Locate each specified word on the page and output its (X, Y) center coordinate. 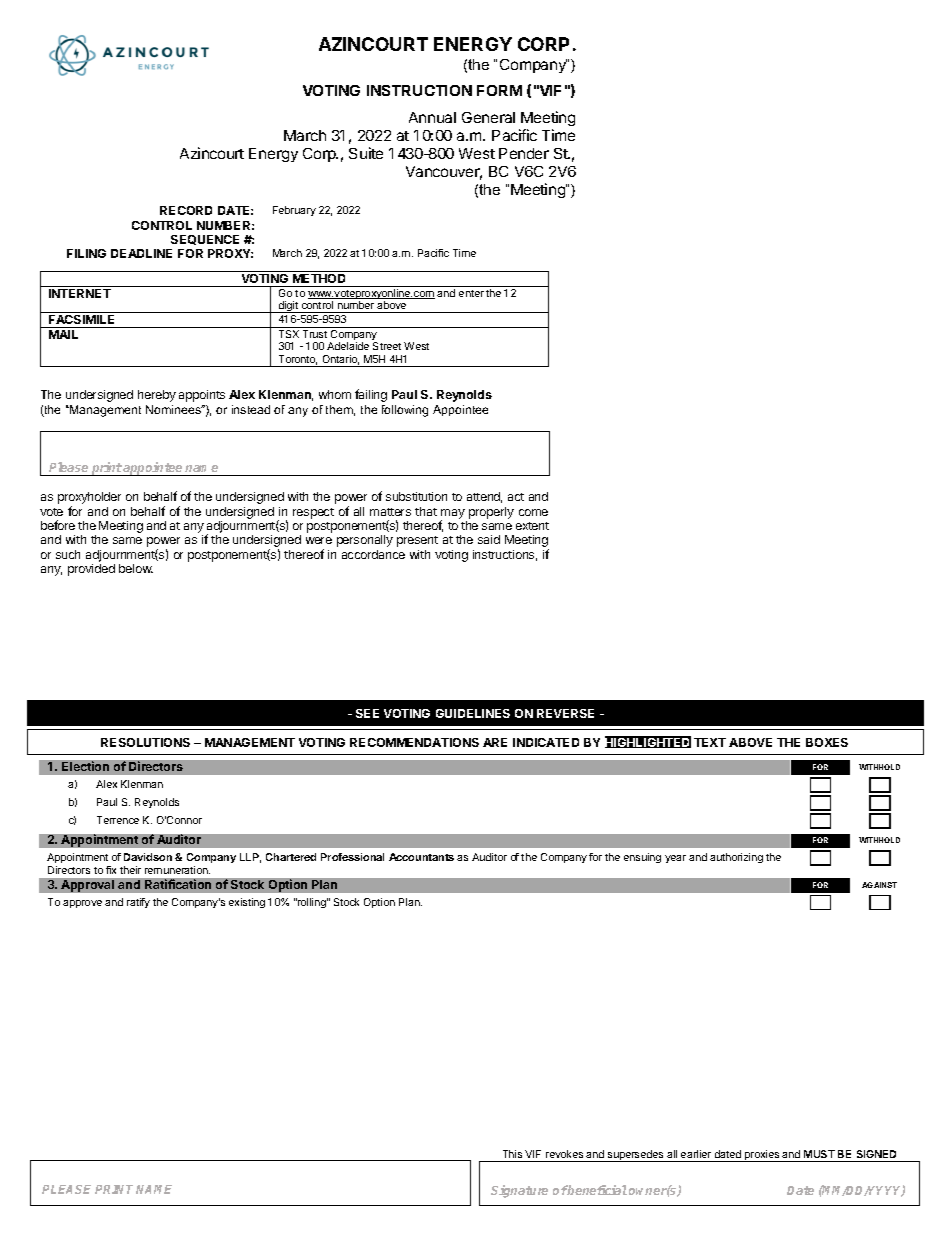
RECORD (186, 210)
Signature (519, 1191)
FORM (499, 90)
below (136, 568)
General (488, 117)
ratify (138, 903)
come (533, 512)
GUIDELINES (473, 713)
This (512, 1154)
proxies (762, 1156)
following (405, 411)
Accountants (421, 857)
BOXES (827, 742)
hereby (157, 396)
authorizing (736, 858)
